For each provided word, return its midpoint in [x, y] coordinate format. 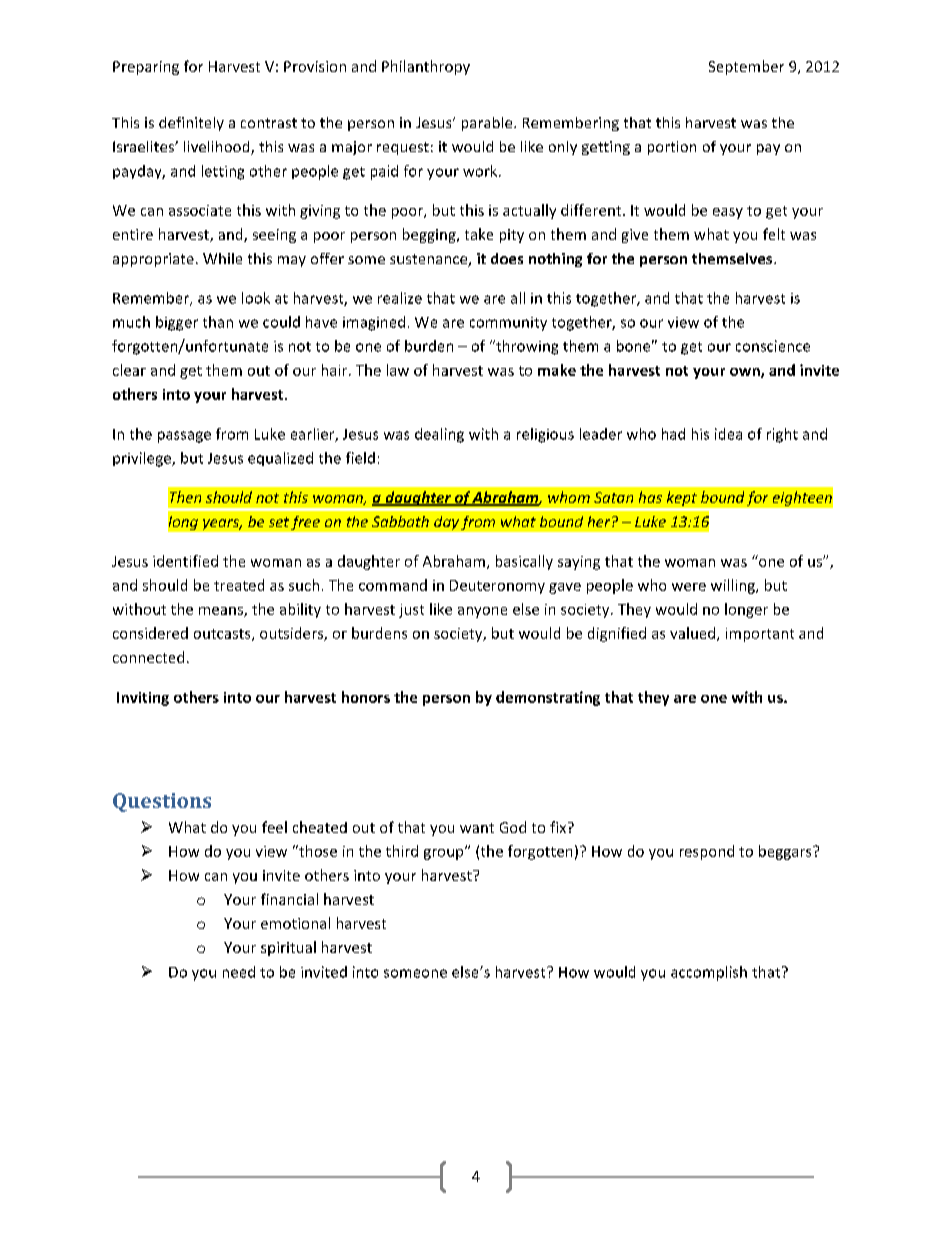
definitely [191, 124]
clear [129, 370]
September [746, 67]
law [398, 370]
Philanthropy [426, 67]
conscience [773, 346]
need [239, 972]
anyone [482, 612]
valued [694, 634]
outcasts [223, 635]
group [445, 853]
